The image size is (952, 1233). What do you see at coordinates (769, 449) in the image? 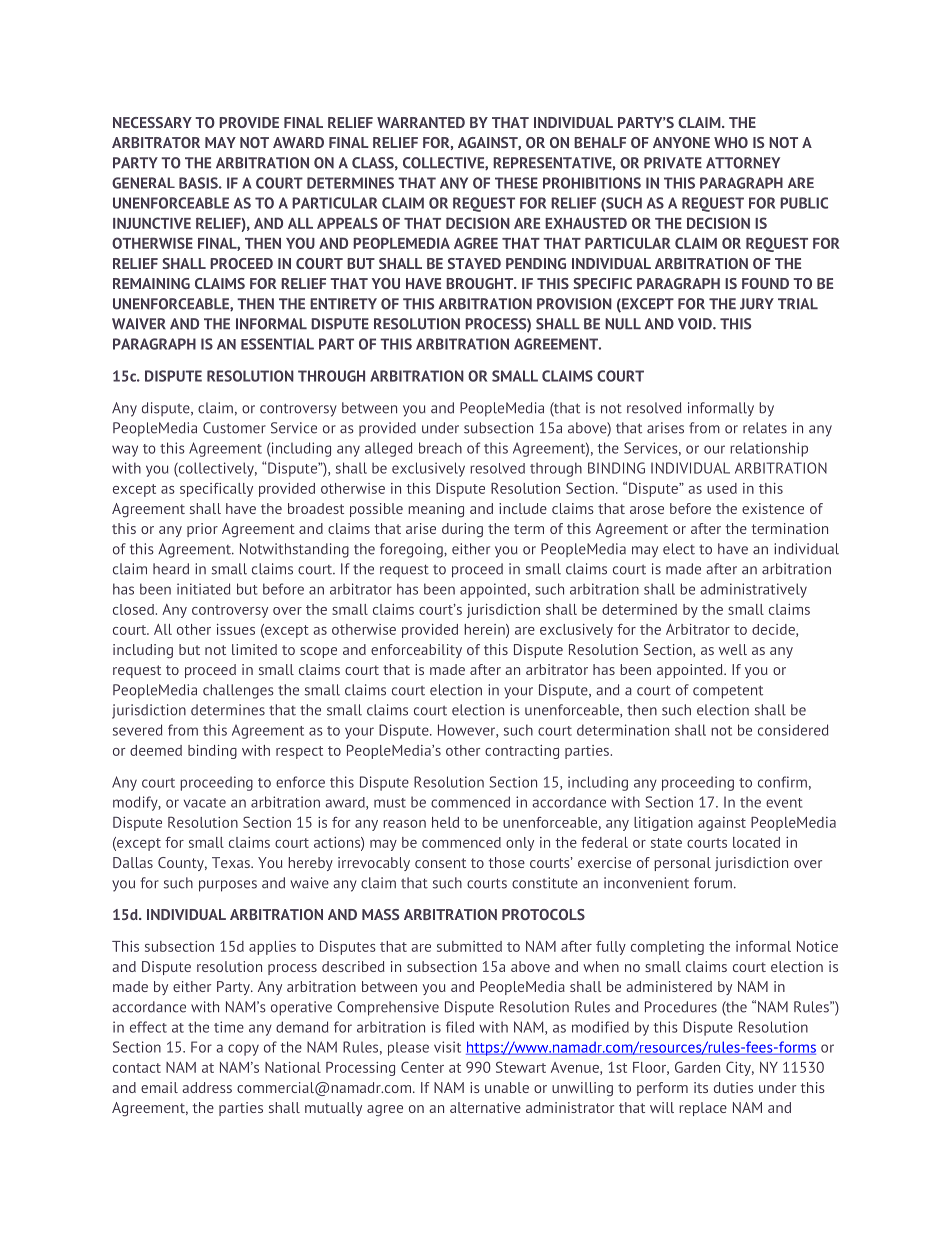
I see `relationship` at bounding box center [769, 449].
